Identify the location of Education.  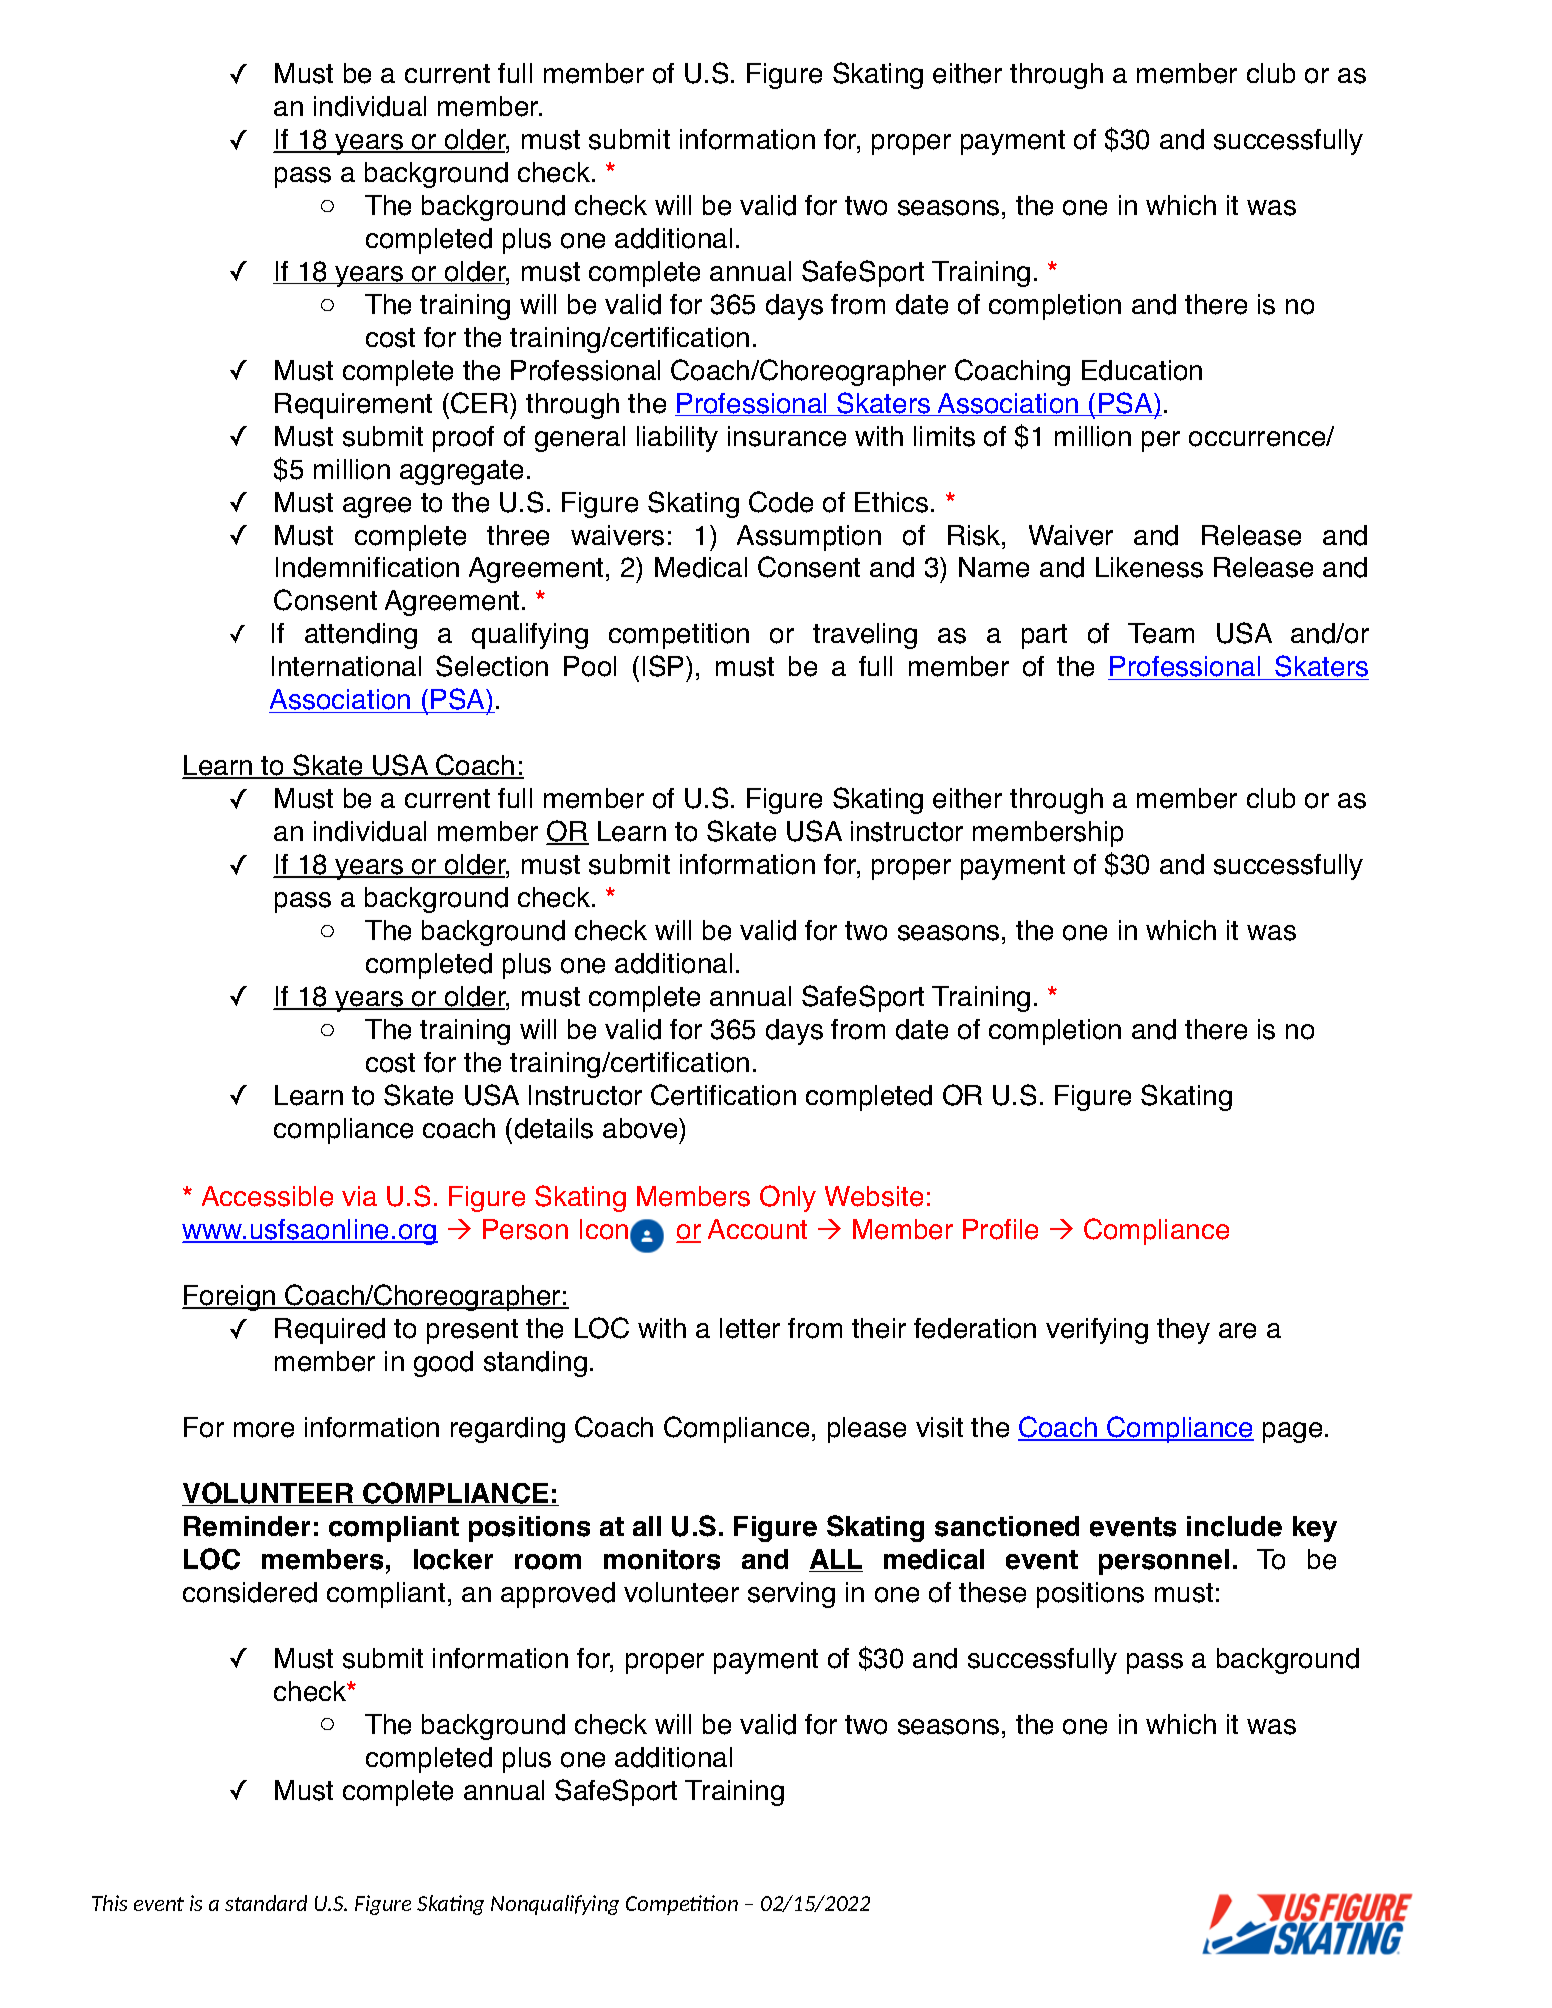
(1142, 370).
